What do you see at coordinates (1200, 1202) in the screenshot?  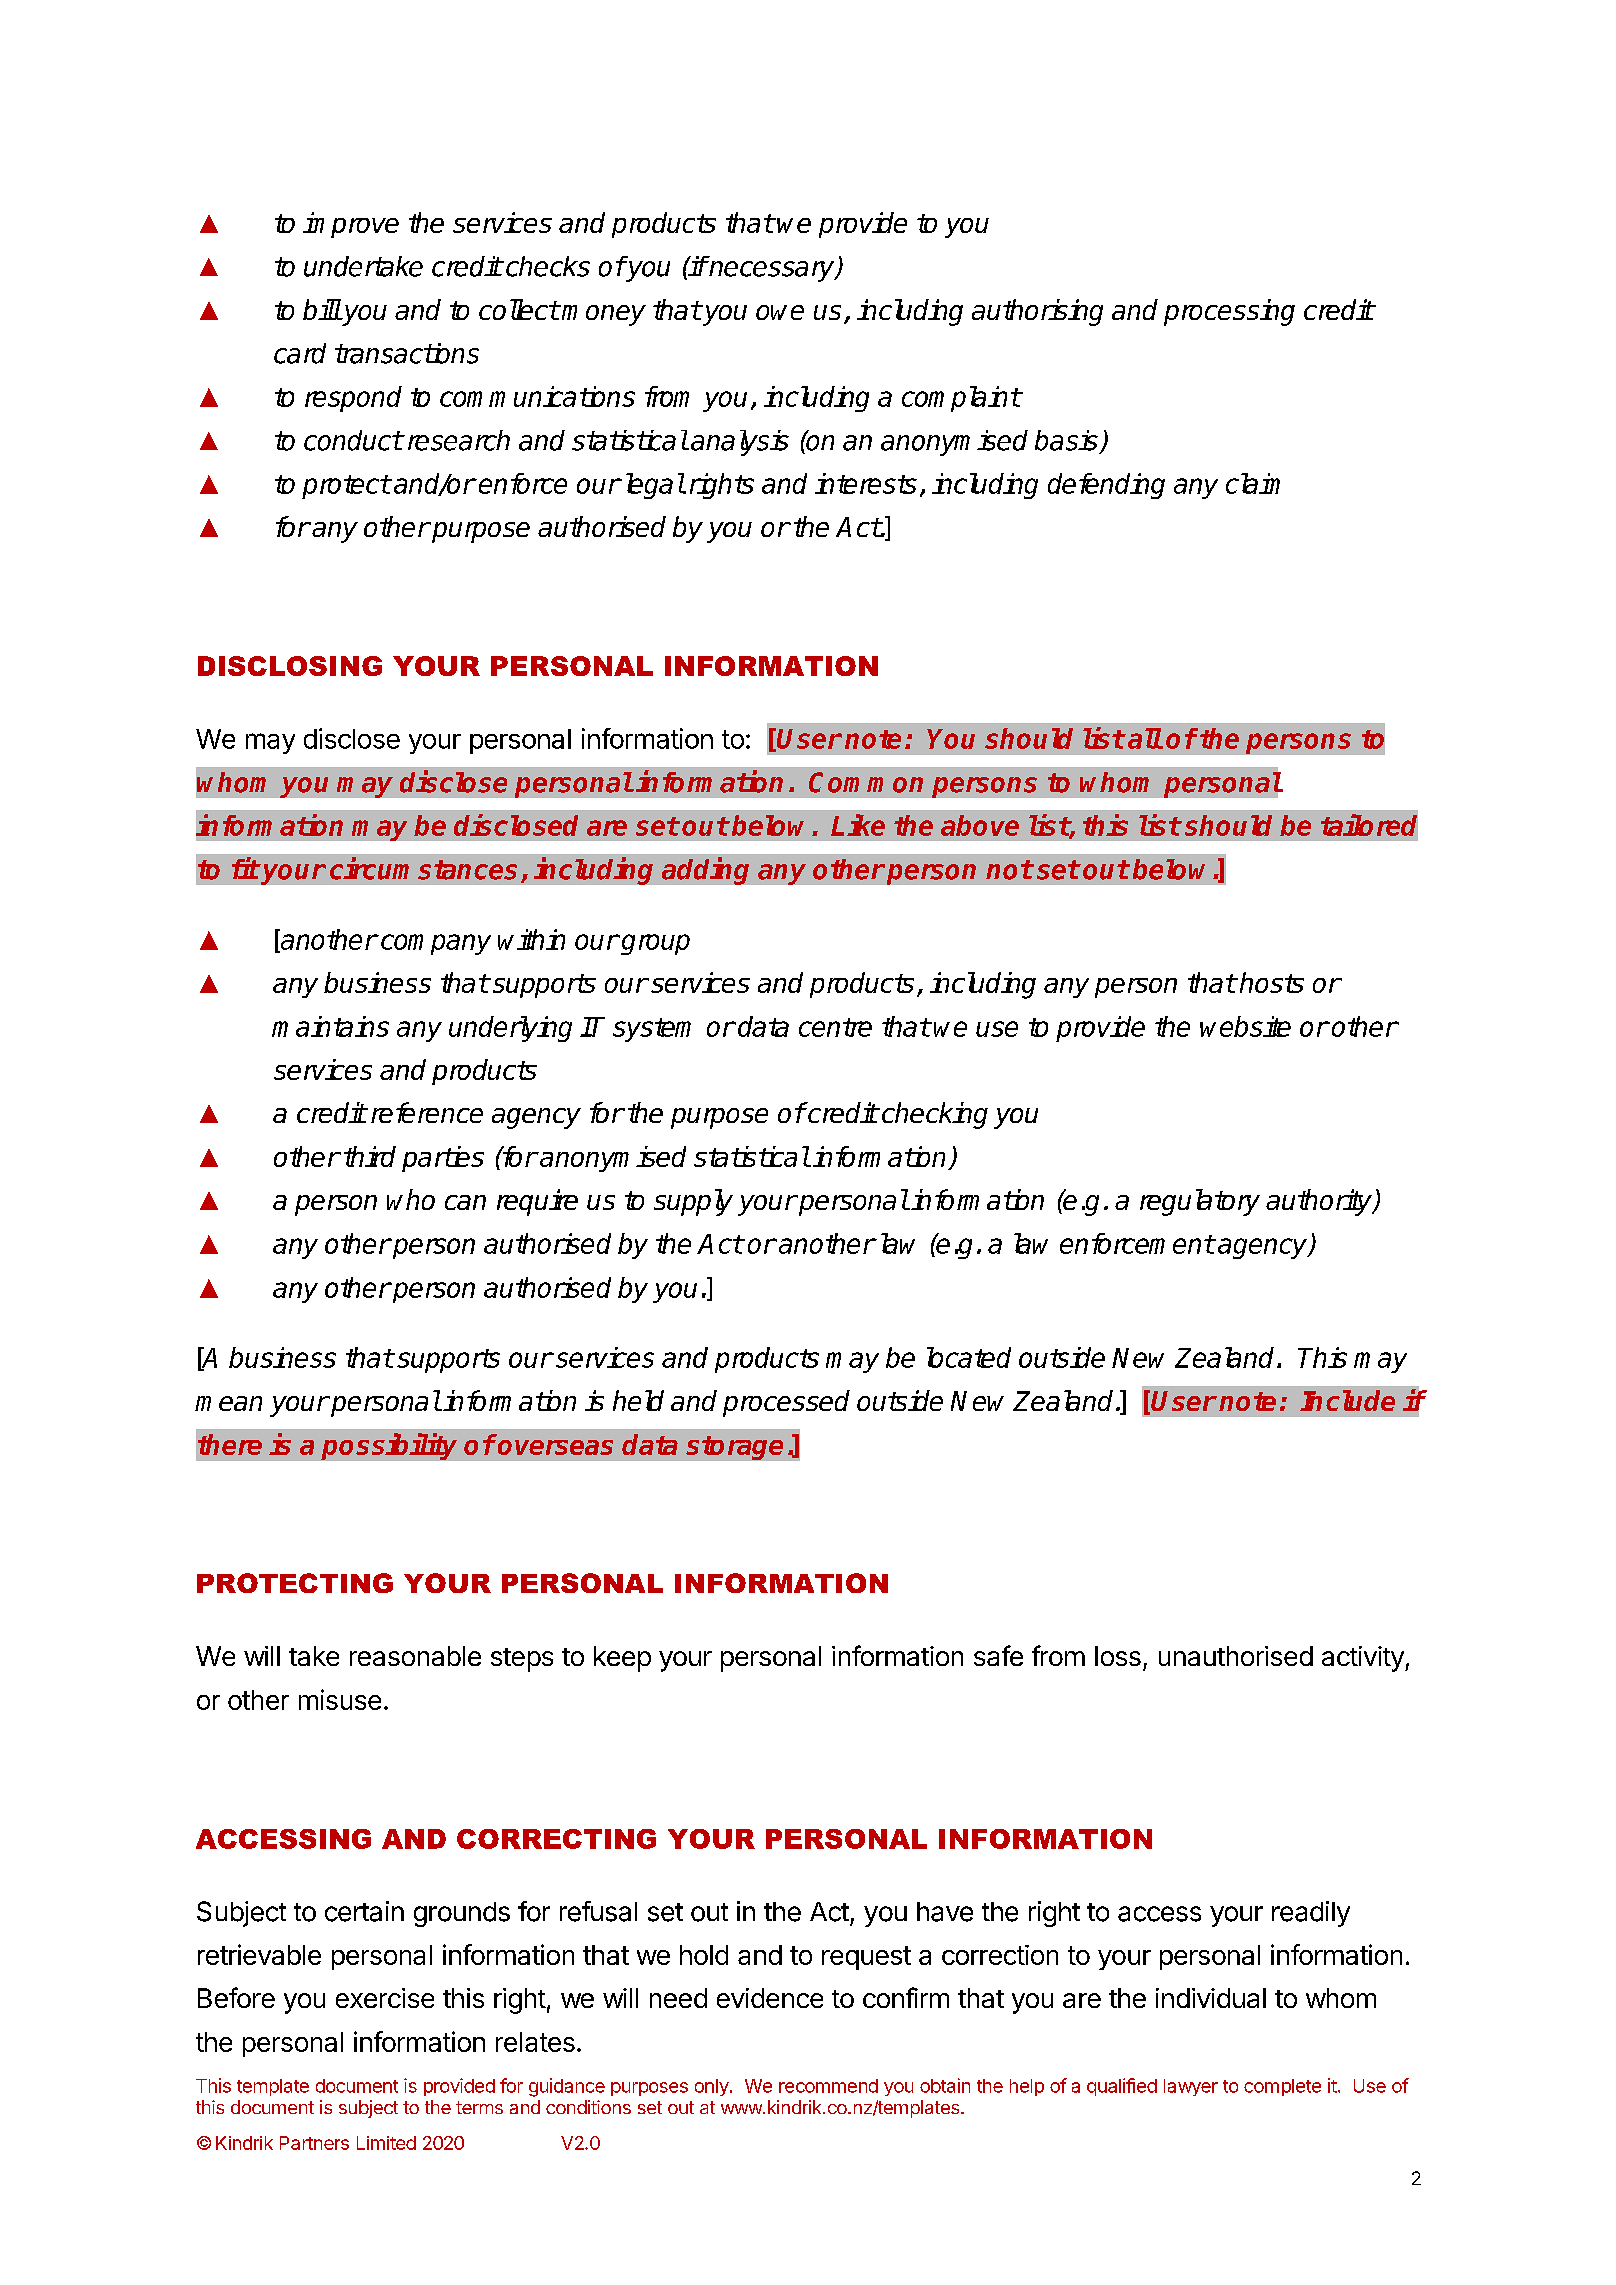 I see `regulatory` at bounding box center [1200, 1202].
